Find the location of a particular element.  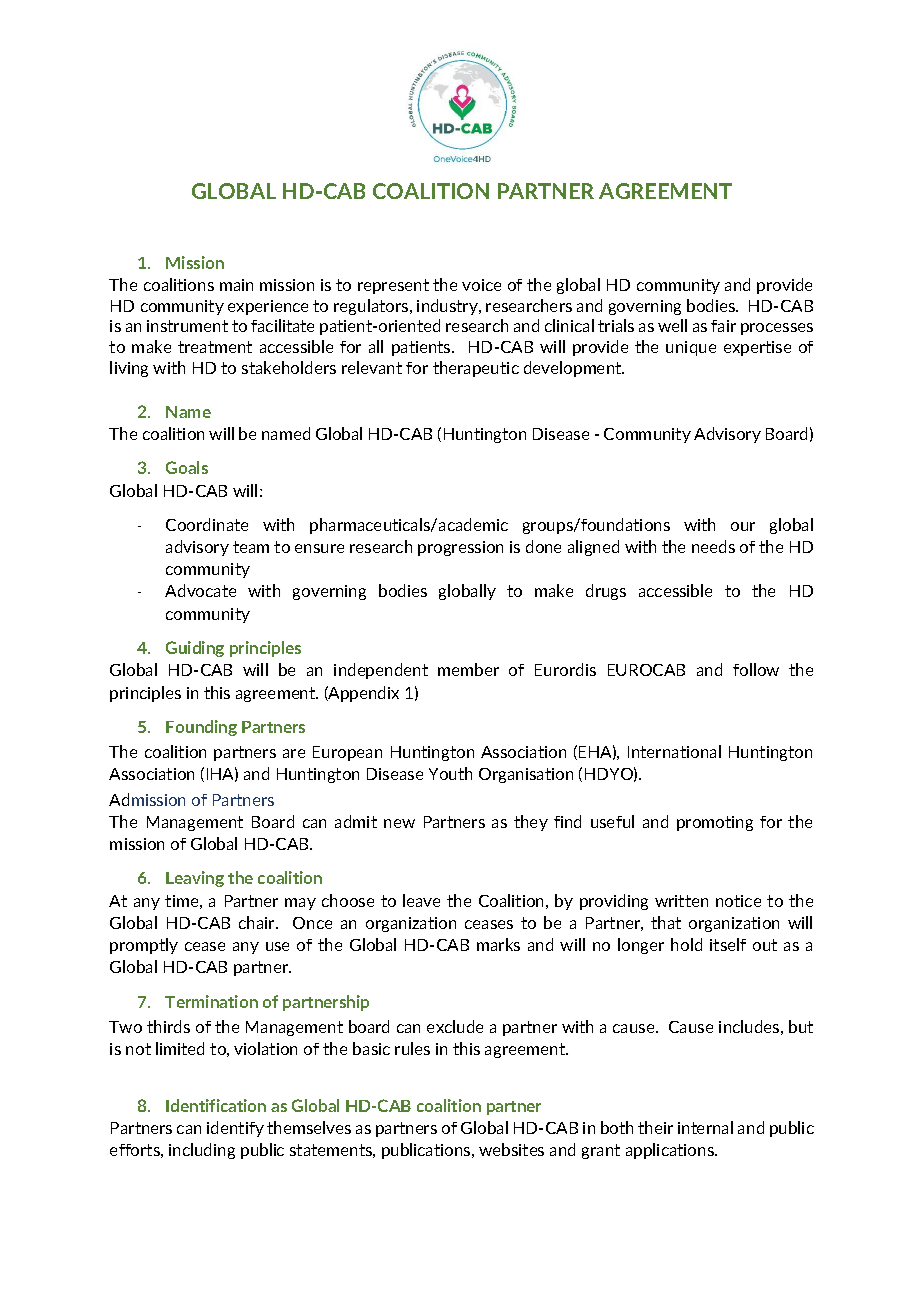

identify is located at coordinates (235, 1129).
